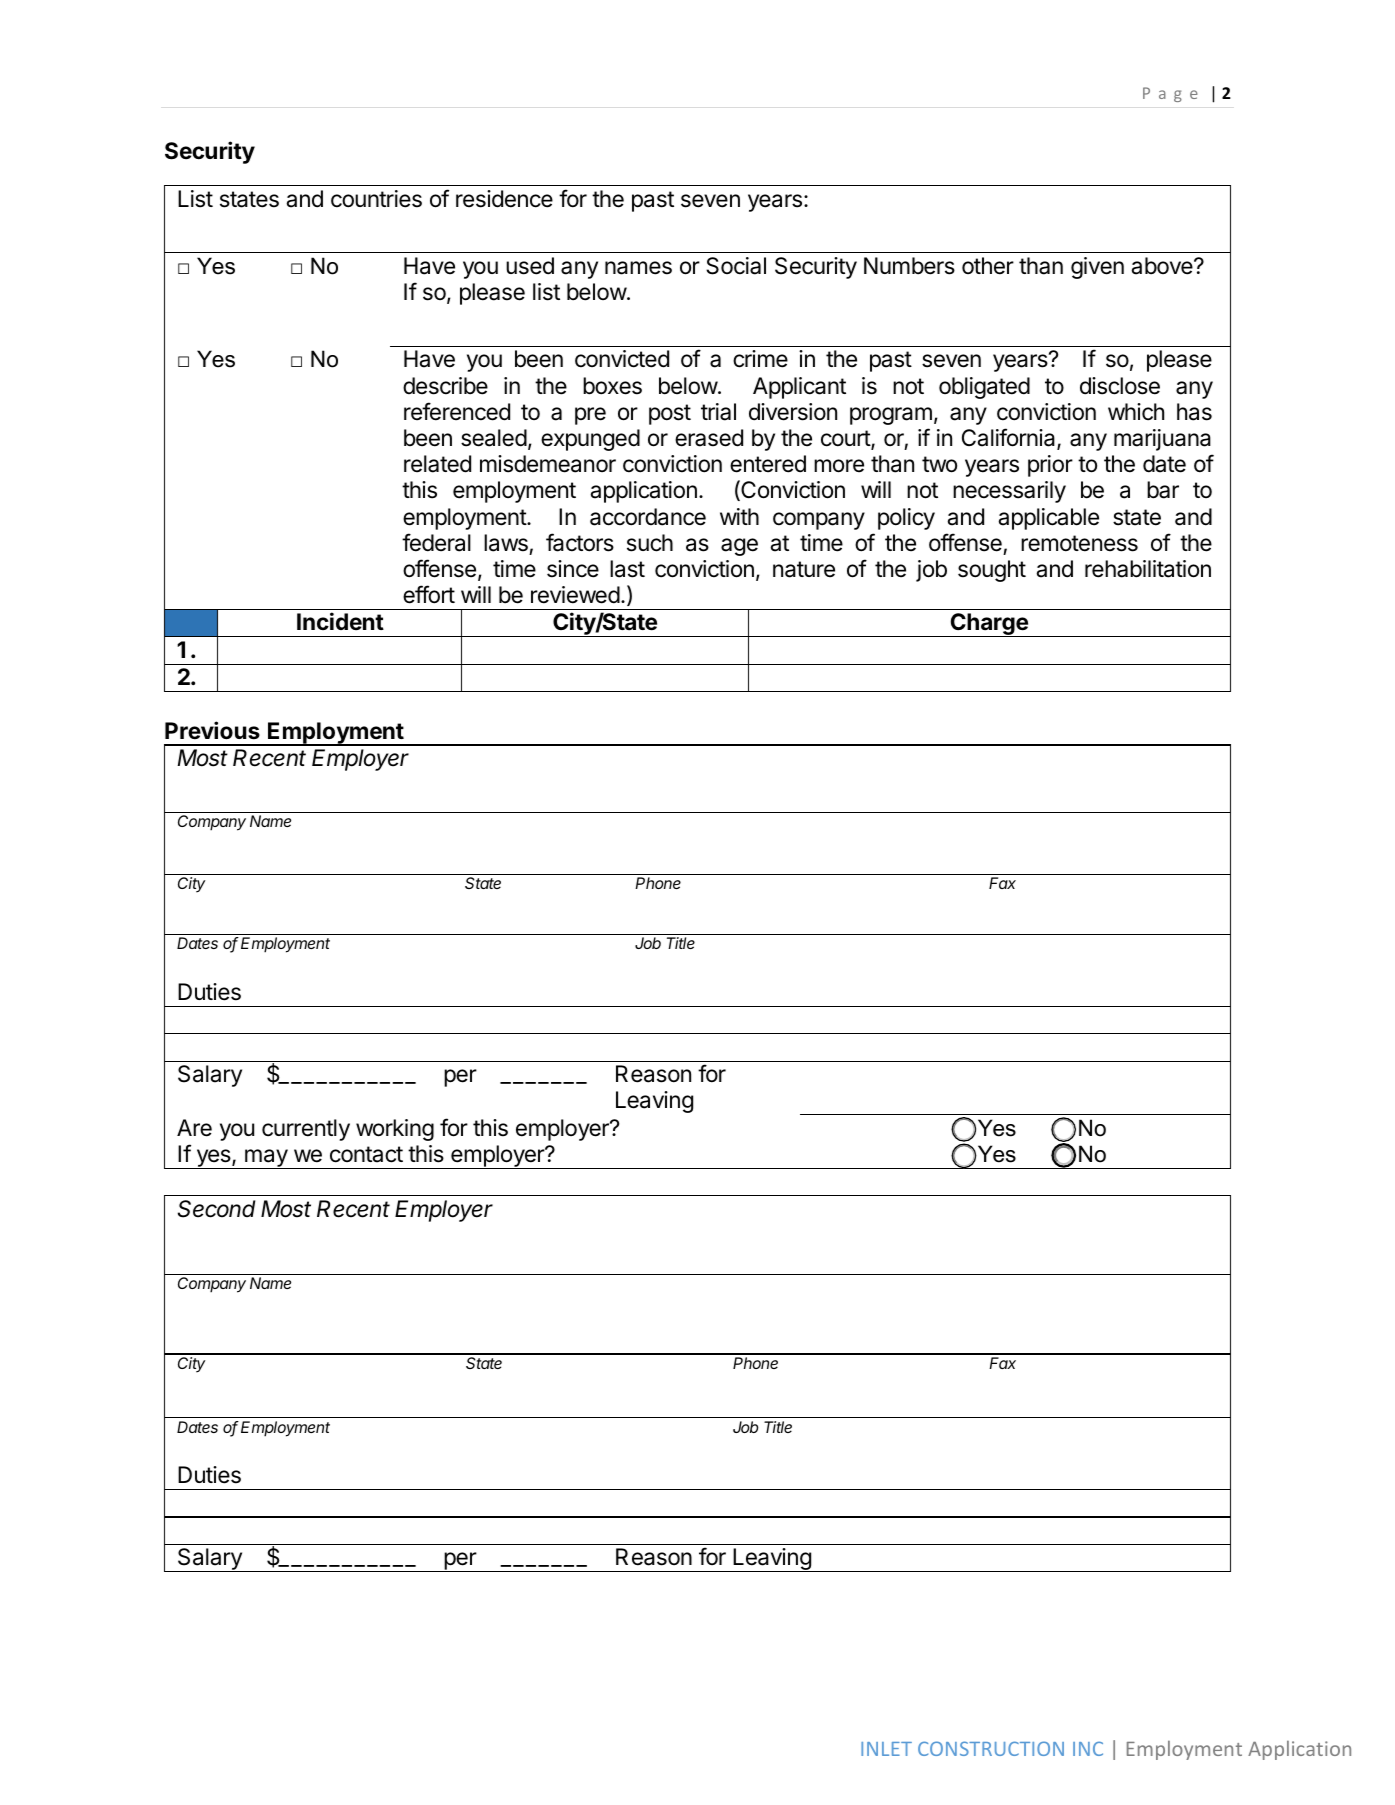  Describe the element at coordinates (886, 1749) in the screenshot. I see `INLET` at that location.
